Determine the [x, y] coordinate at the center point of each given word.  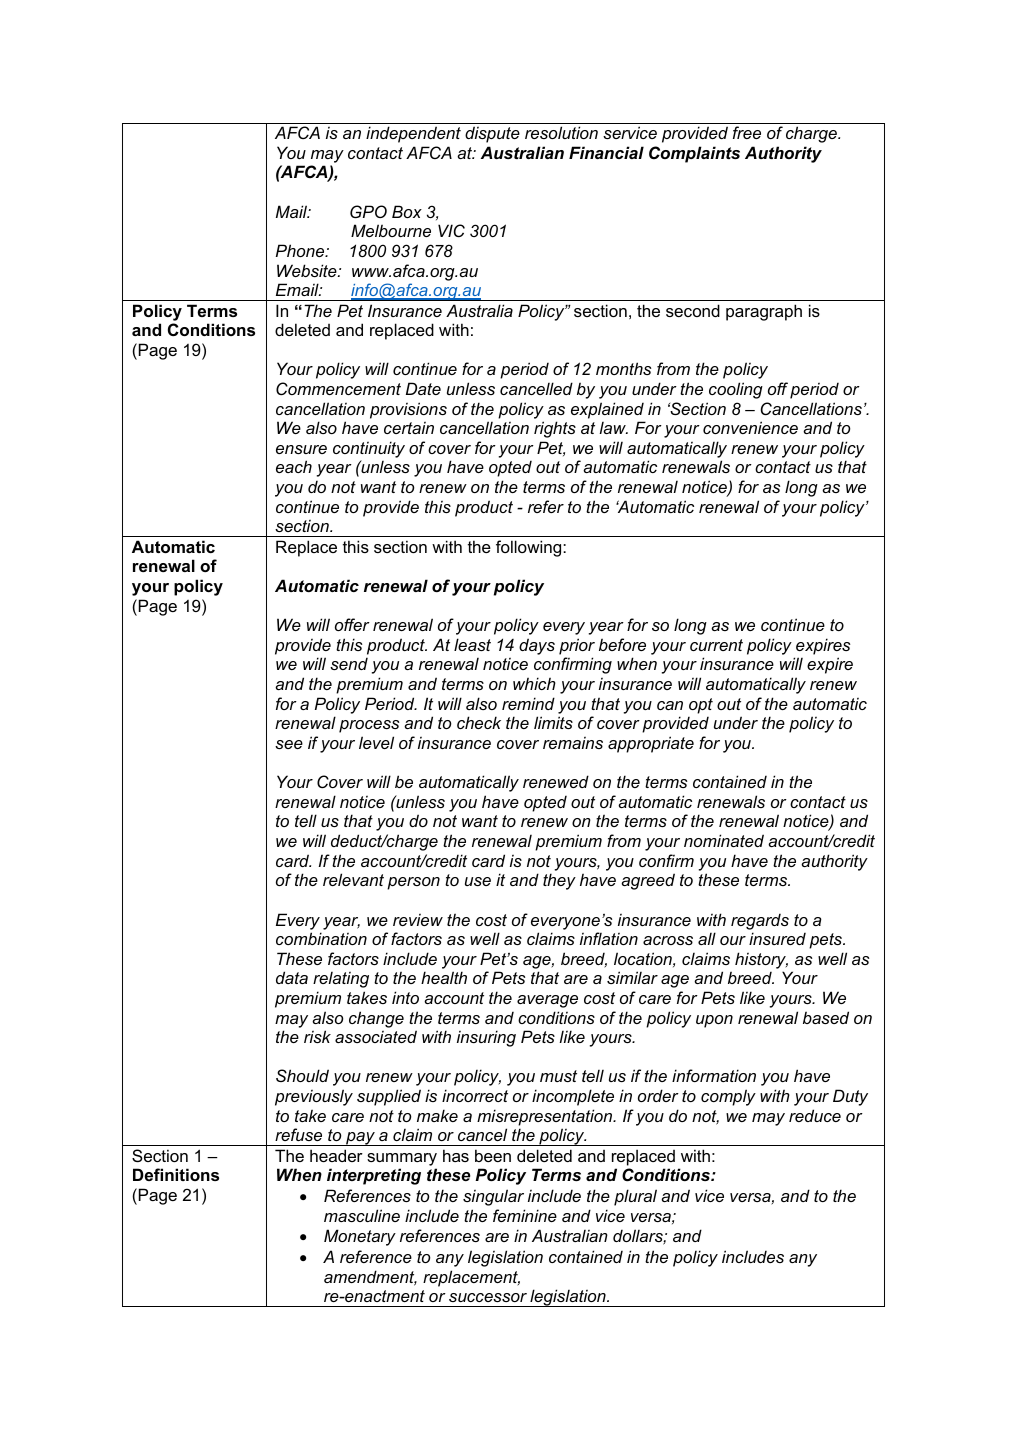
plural [635, 1197]
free [747, 132]
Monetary [360, 1237]
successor [488, 1297]
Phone [301, 250]
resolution [561, 132]
